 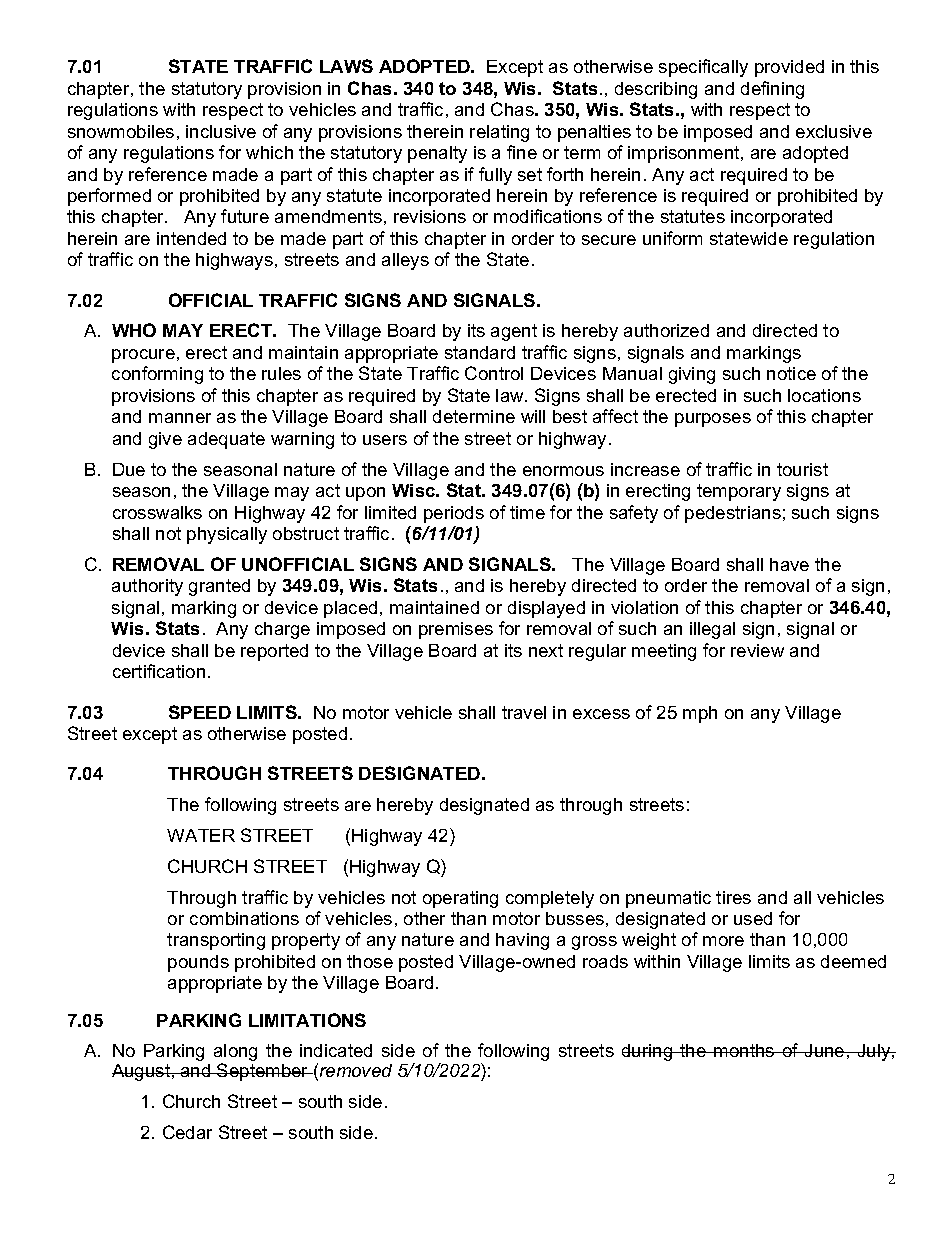 What do you see at coordinates (789, 564) in the screenshot?
I see `have` at bounding box center [789, 564].
